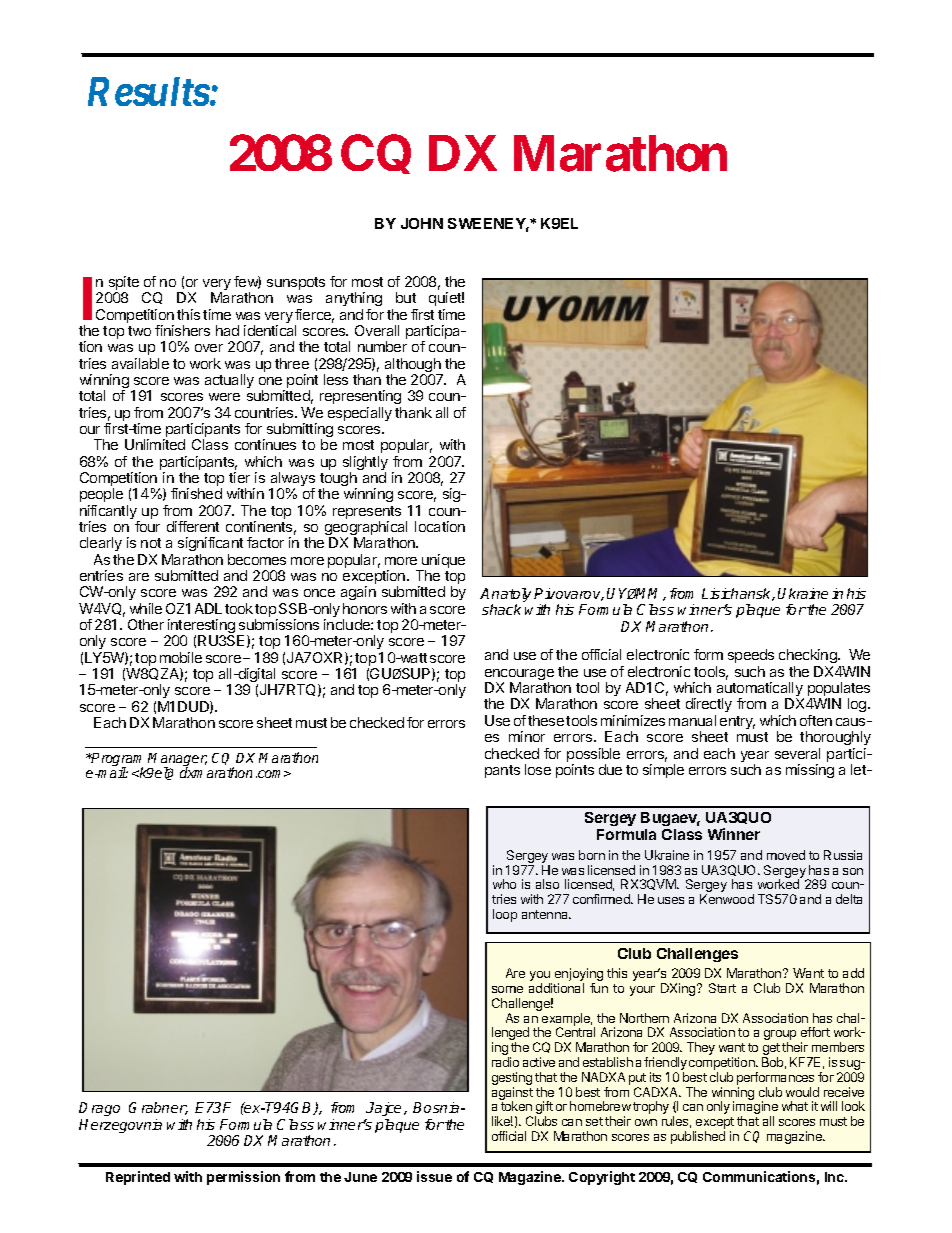 The width and height of the screenshot is (952, 1233). What do you see at coordinates (181, 657) in the screenshot?
I see `mobile` at bounding box center [181, 657].
